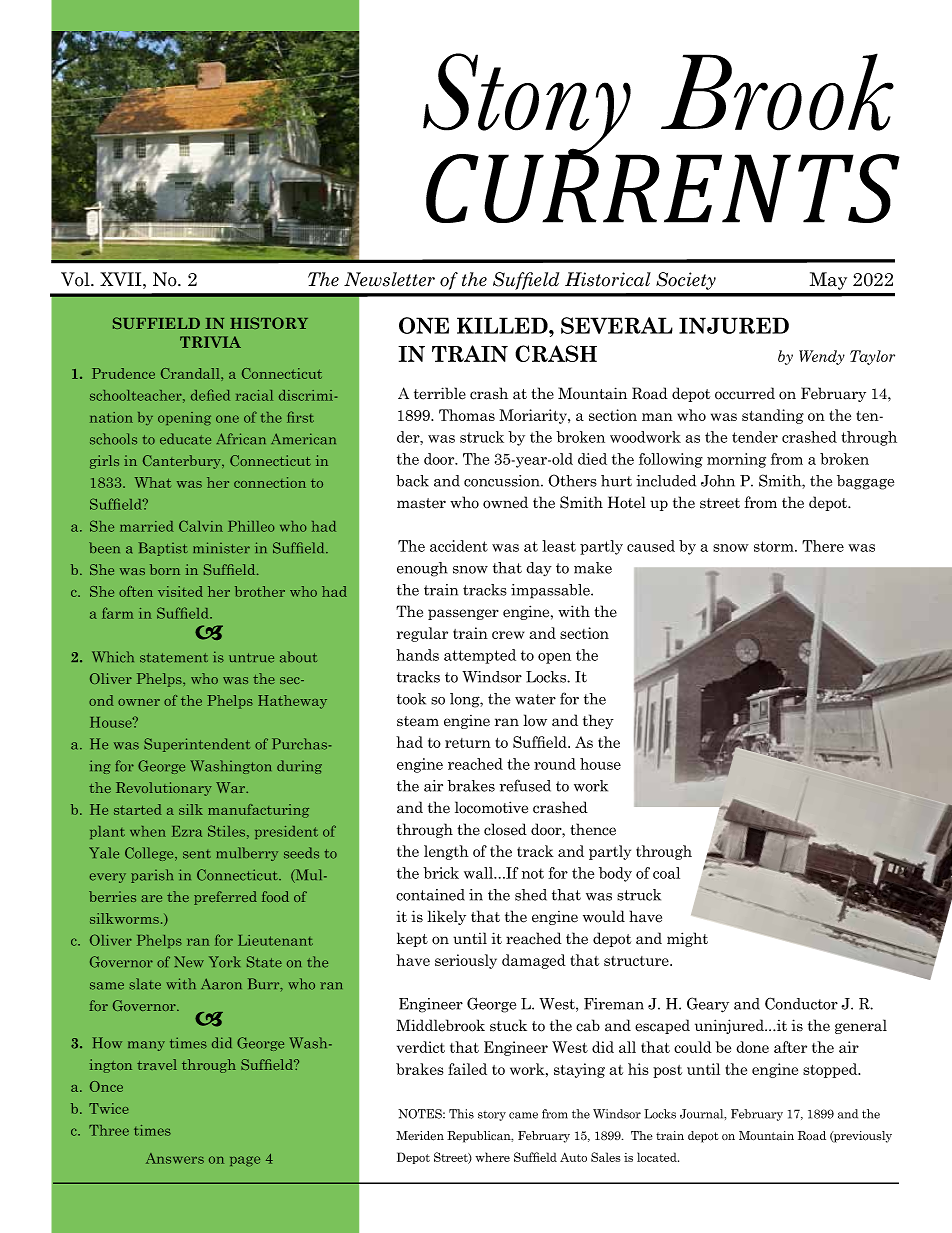  I want to click on coal, so click(666, 873).
